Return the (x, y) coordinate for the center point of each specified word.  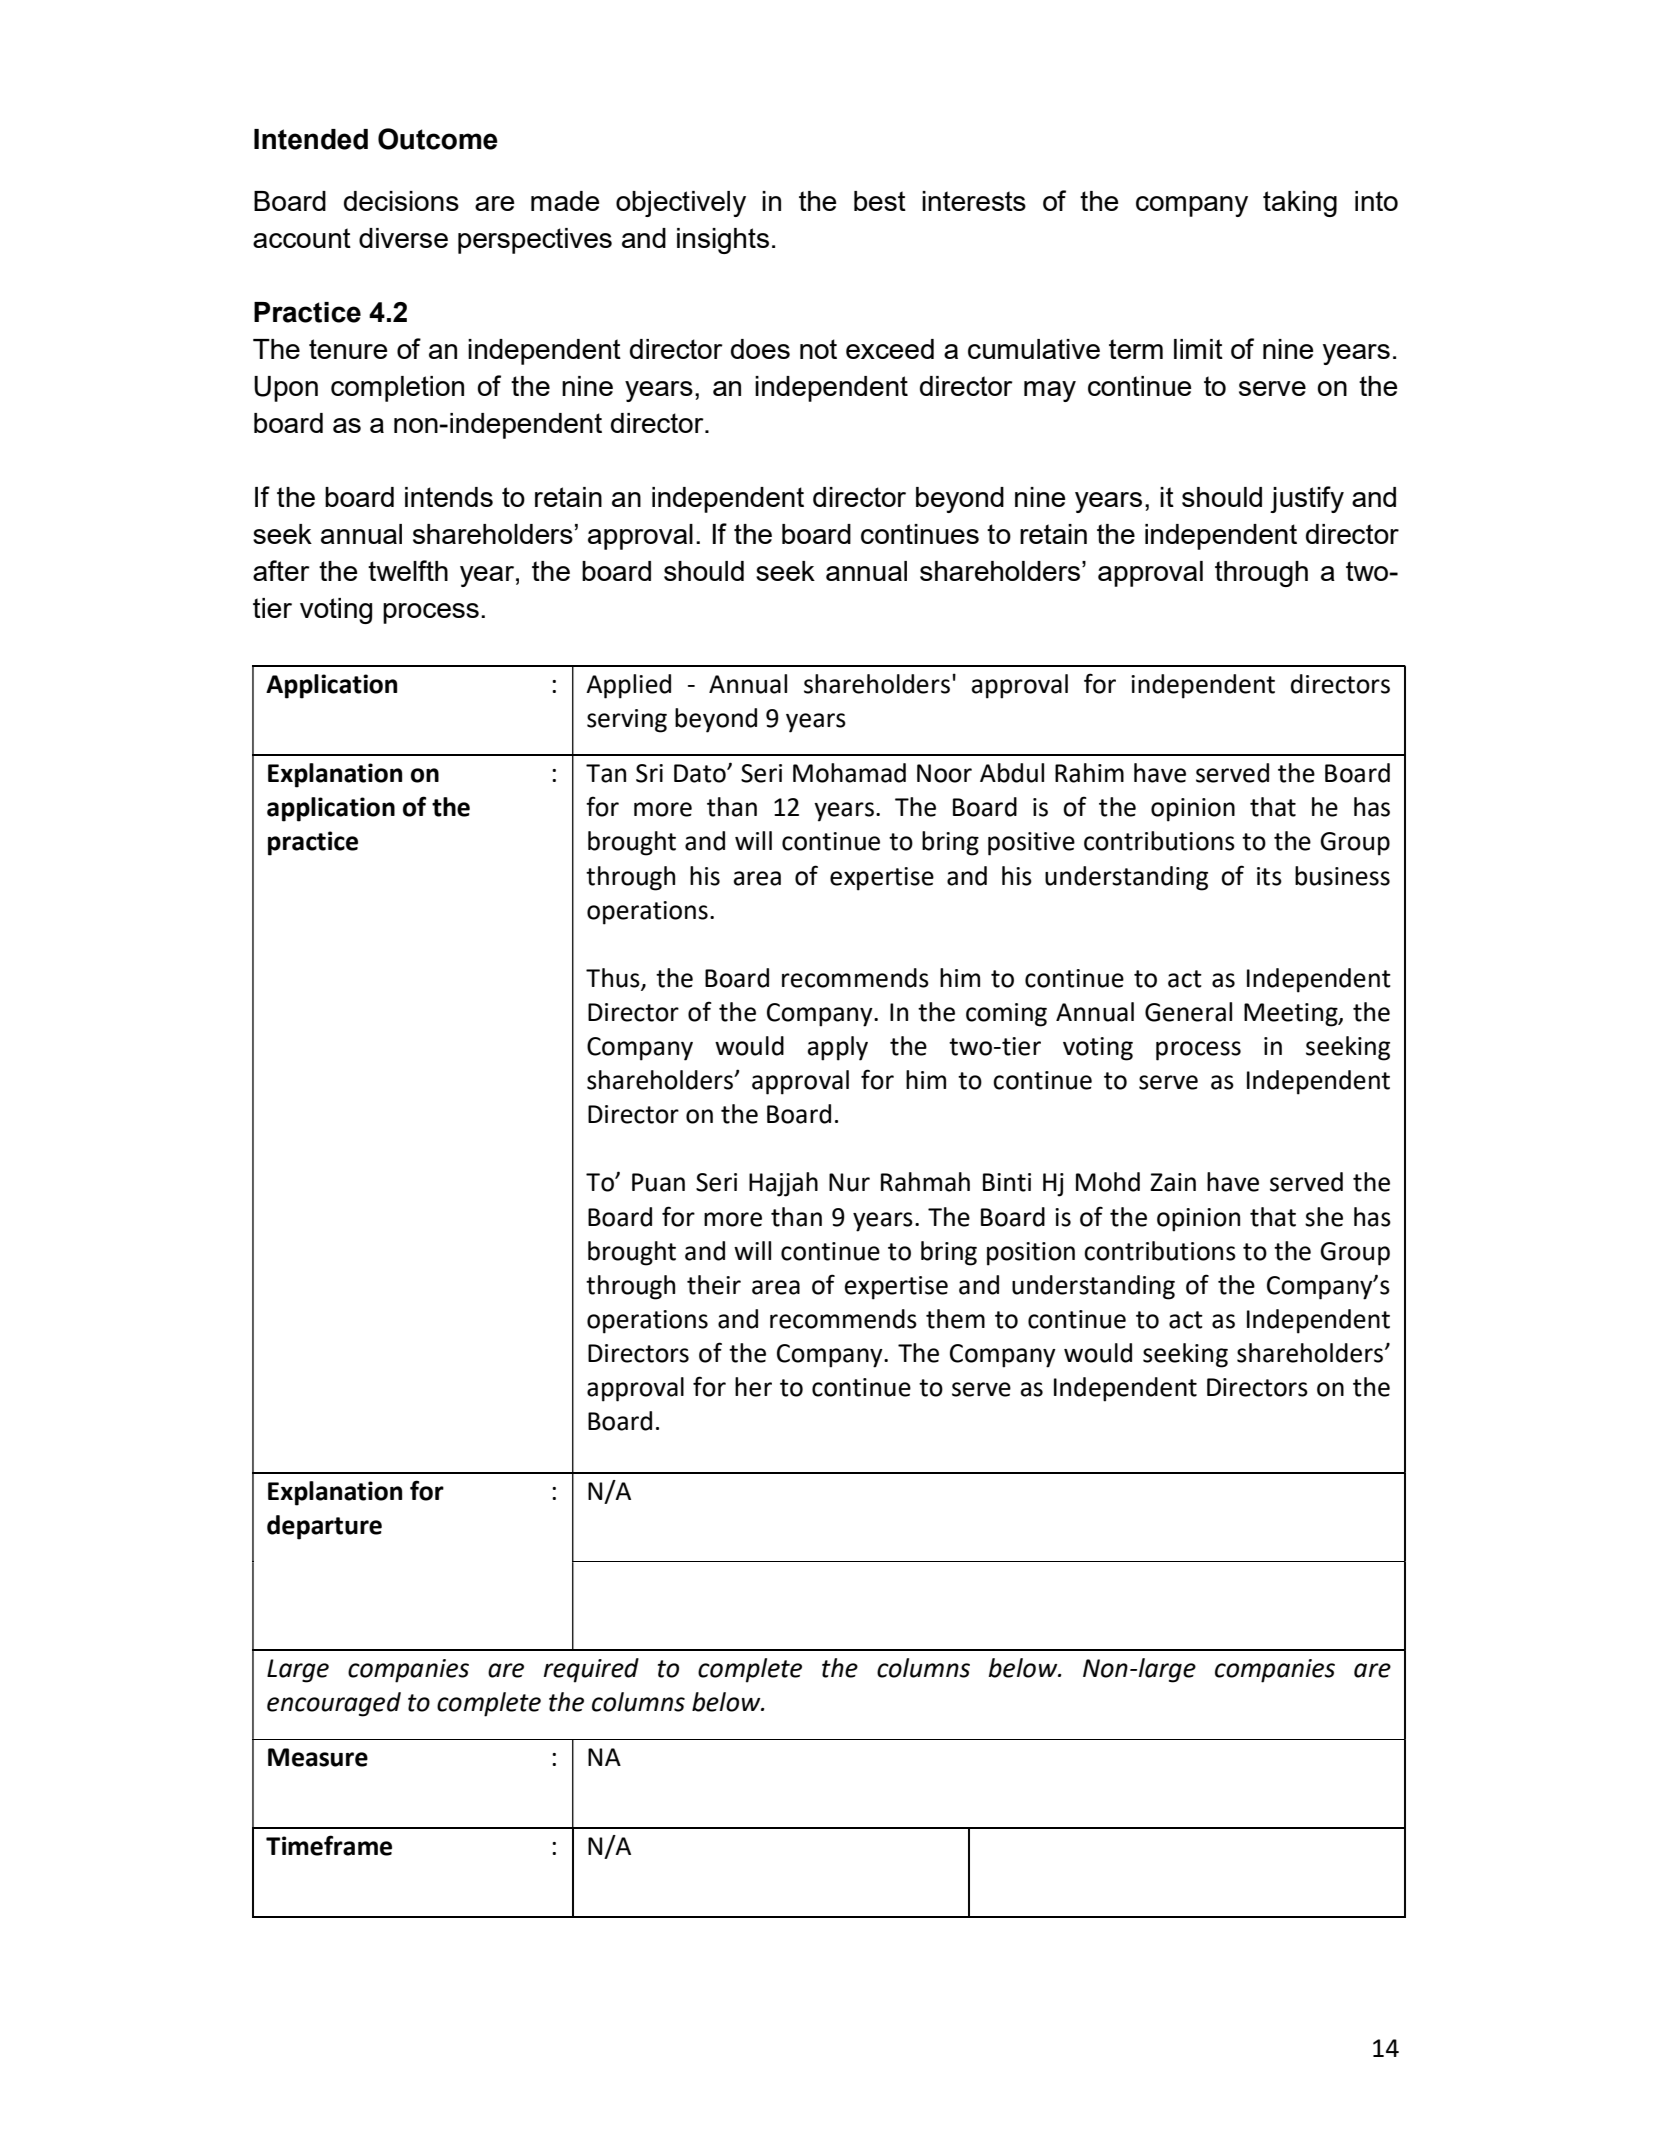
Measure (318, 1757)
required (591, 1670)
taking (1300, 204)
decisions (401, 201)
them (955, 1319)
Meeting (1292, 1015)
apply (838, 1048)
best (880, 201)
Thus (614, 978)
